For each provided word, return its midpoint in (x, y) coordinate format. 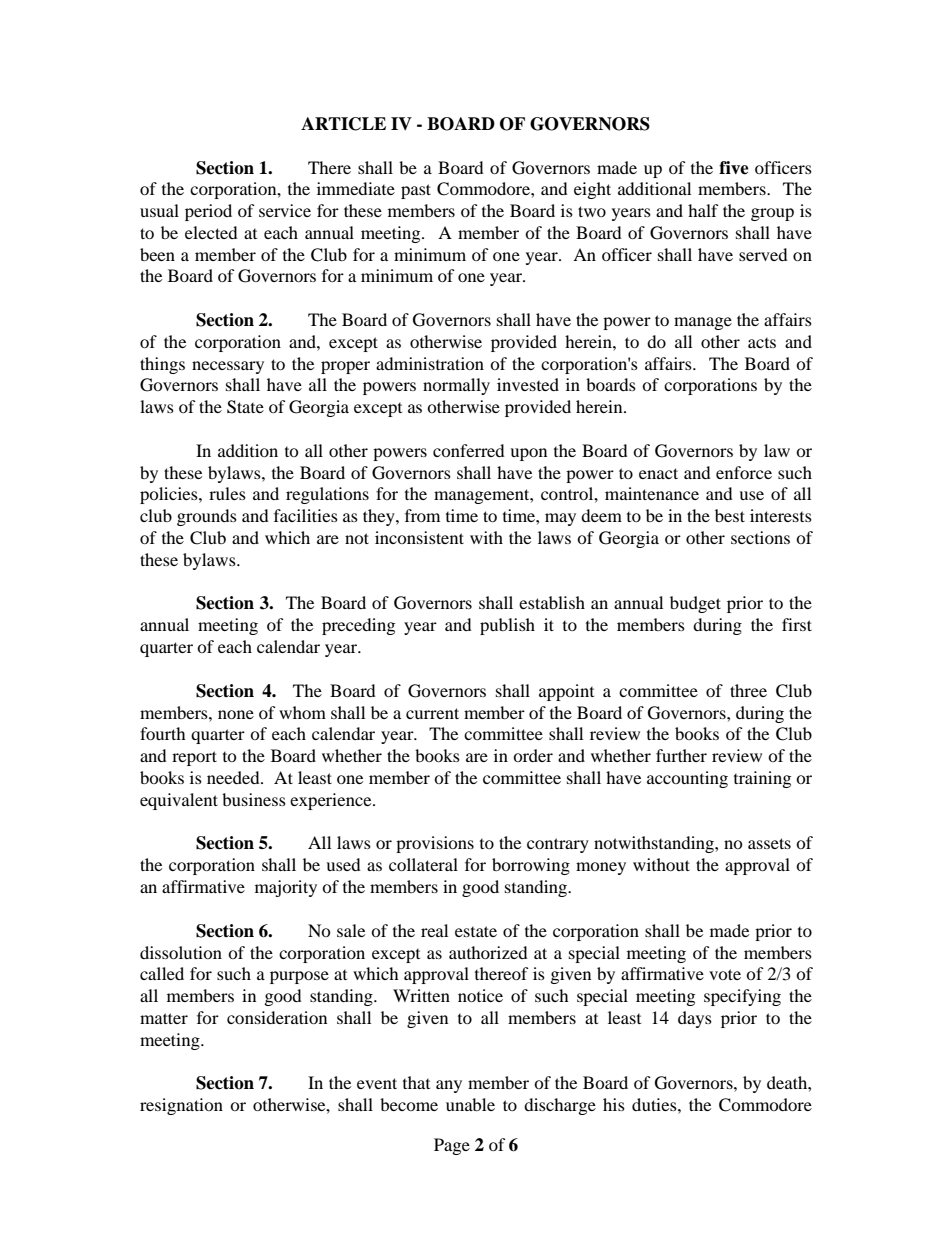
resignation (181, 1106)
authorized (488, 952)
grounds (207, 517)
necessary (228, 367)
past (416, 191)
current (432, 713)
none (236, 714)
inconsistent (419, 537)
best (730, 515)
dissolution (181, 952)
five (734, 168)
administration (430, 363)
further (681, 755)
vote (725, 974)
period (208, 212)
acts (762, 343)
